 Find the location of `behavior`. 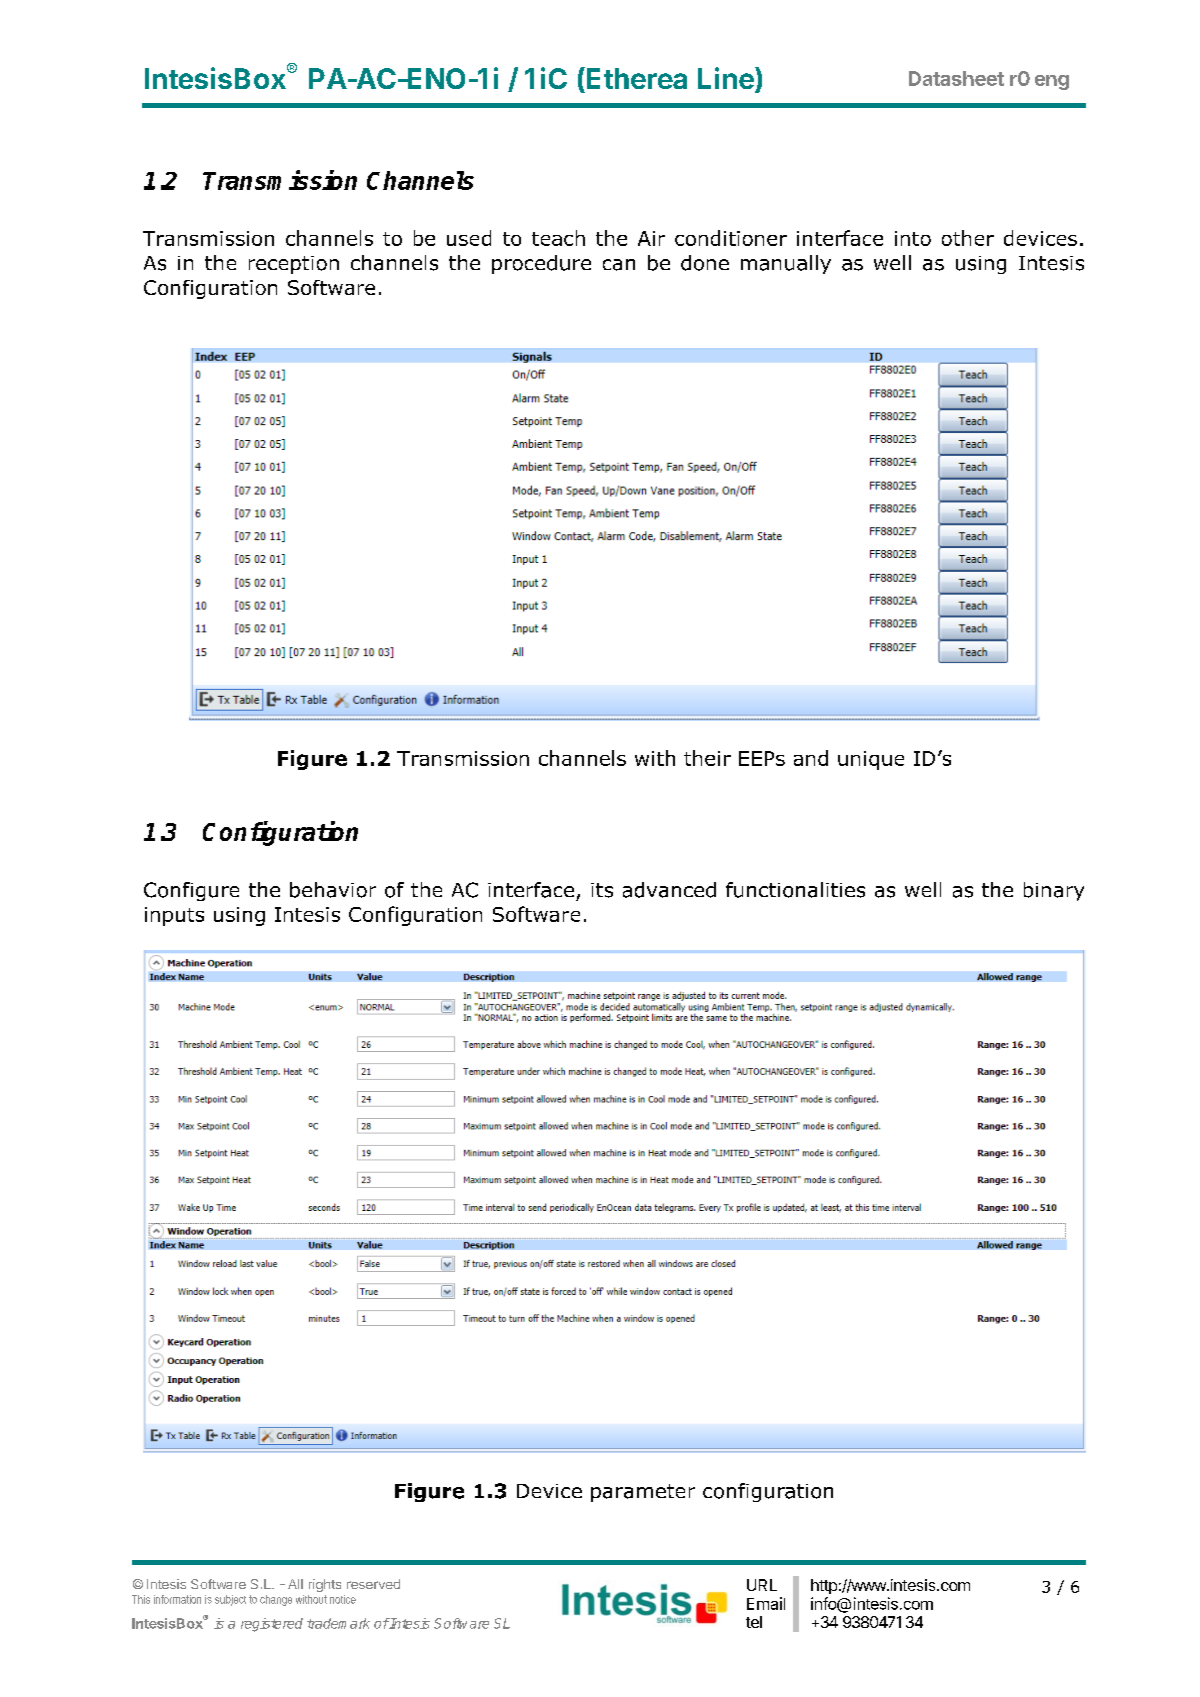

behavior is located at coordinates (333, 890).
